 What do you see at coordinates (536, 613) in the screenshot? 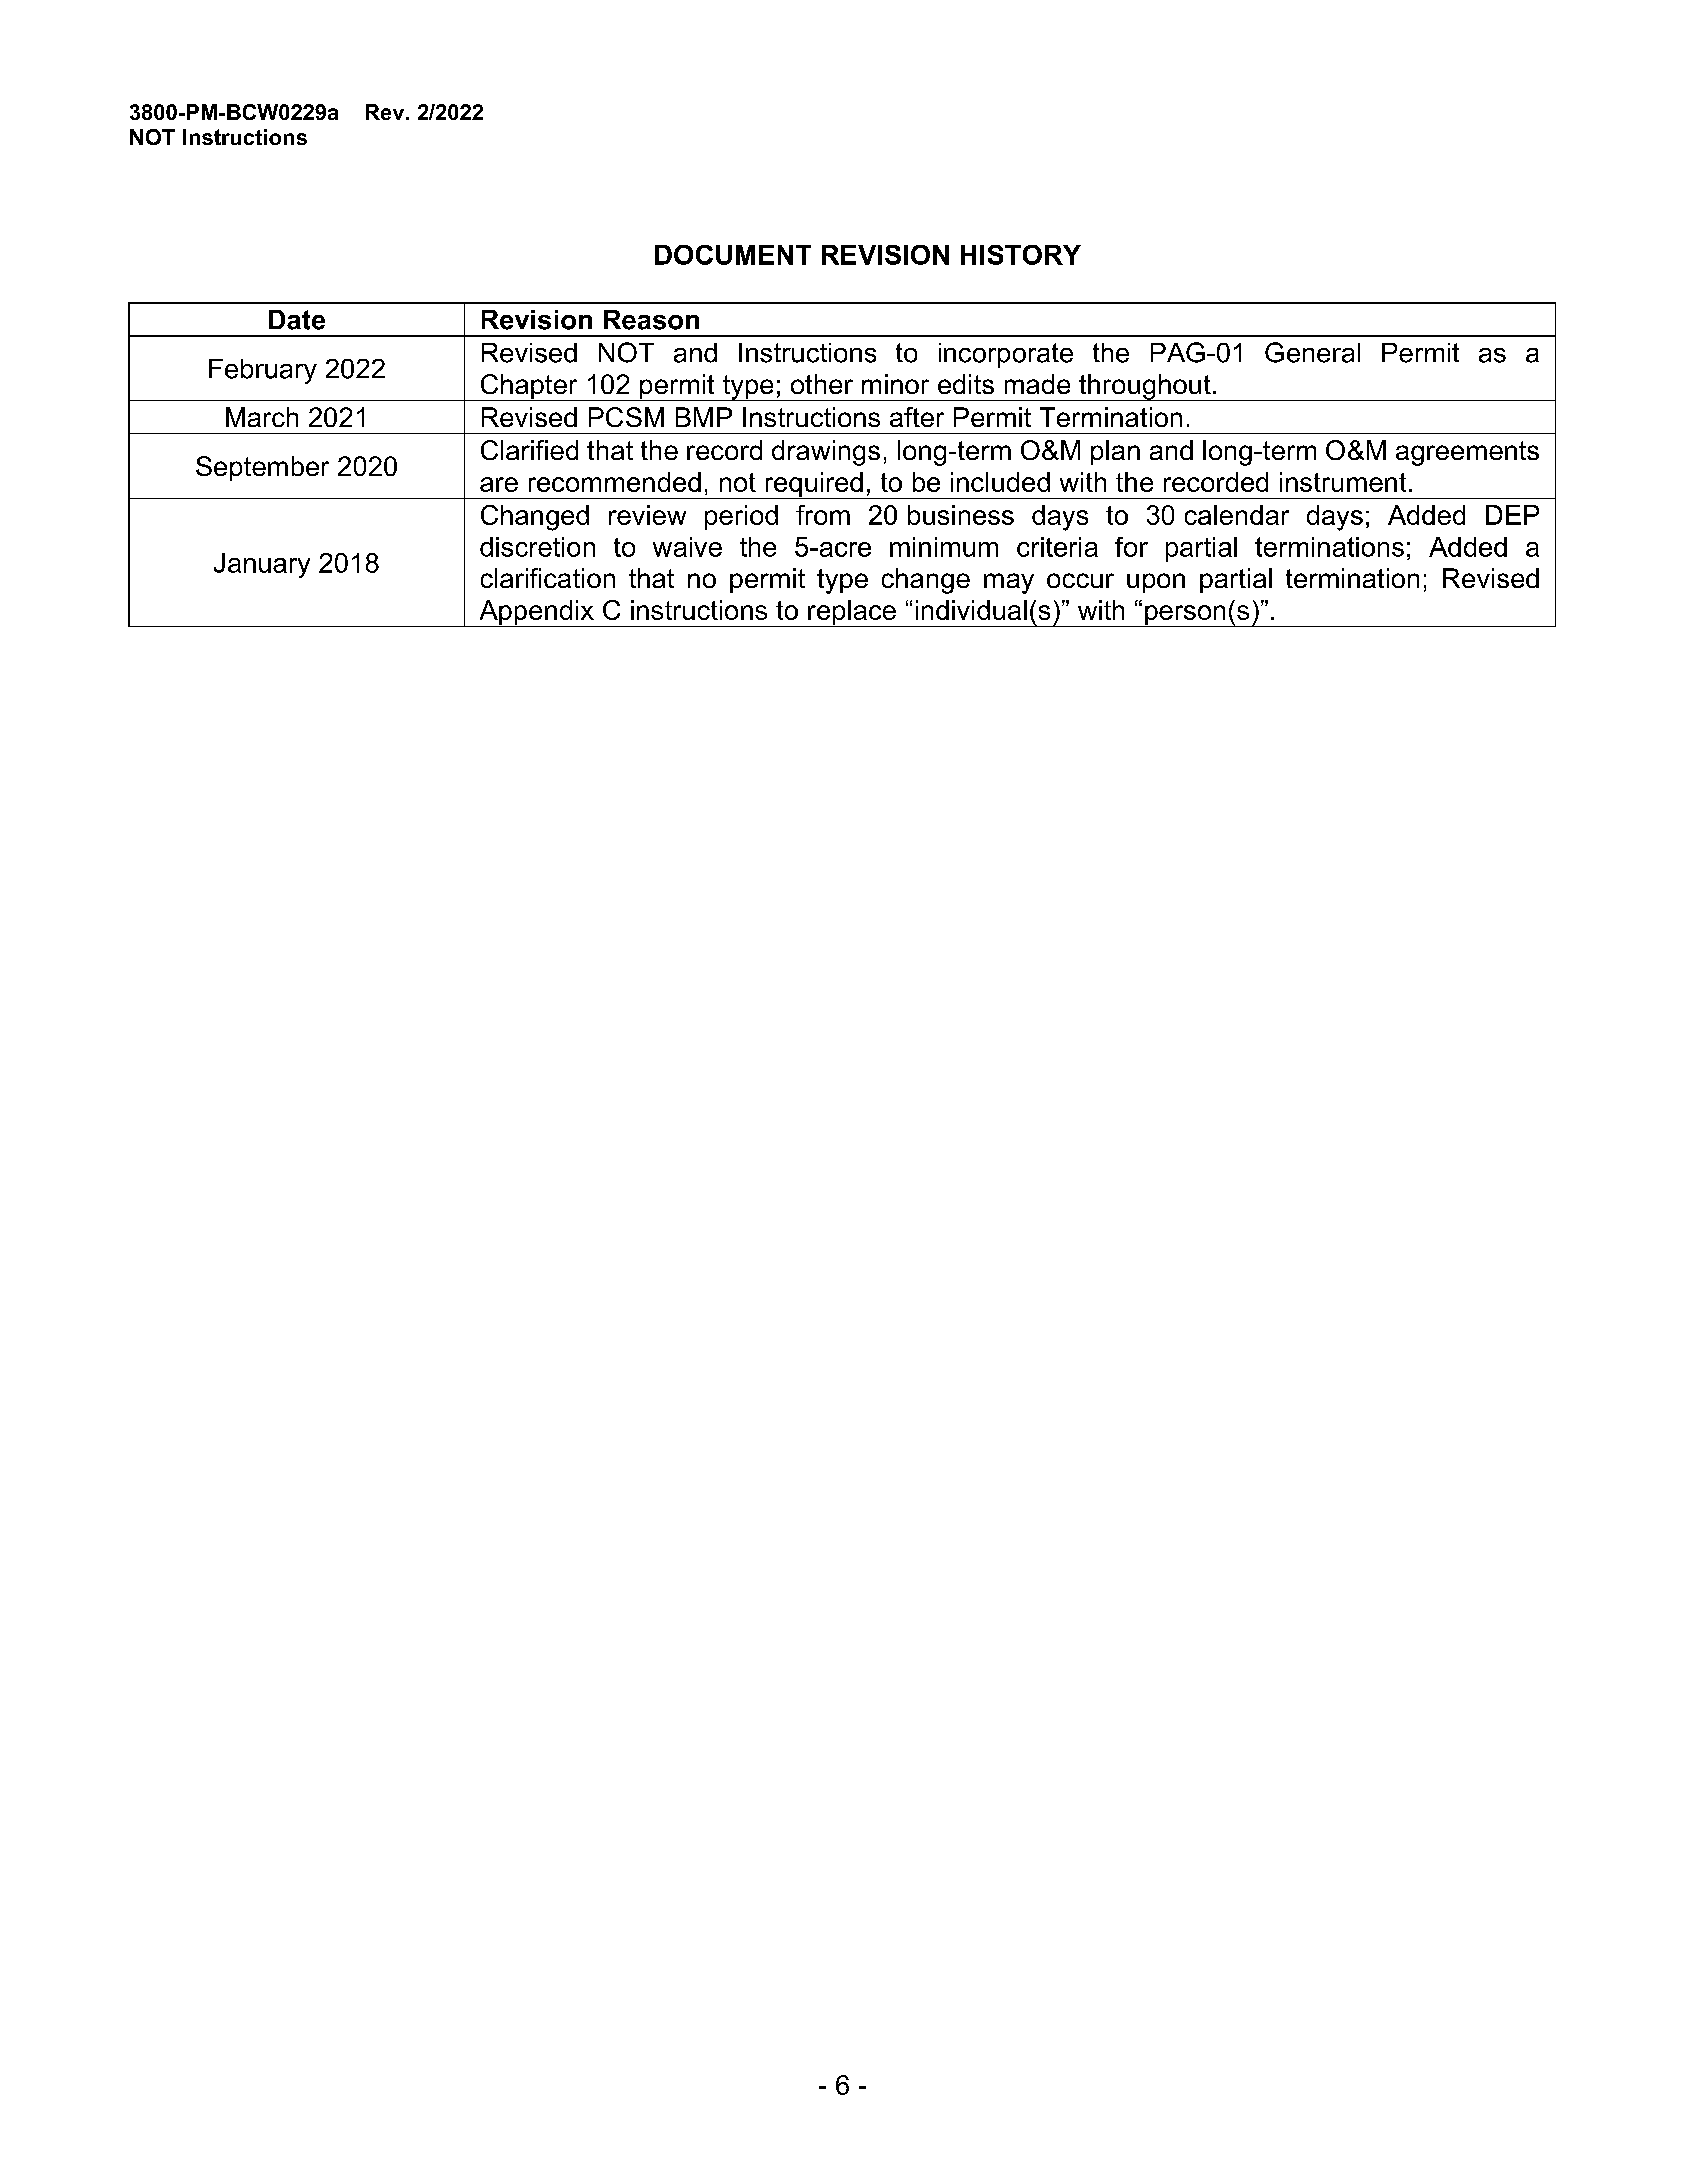
I see `Appendix` at bounding box center [536, 613].
